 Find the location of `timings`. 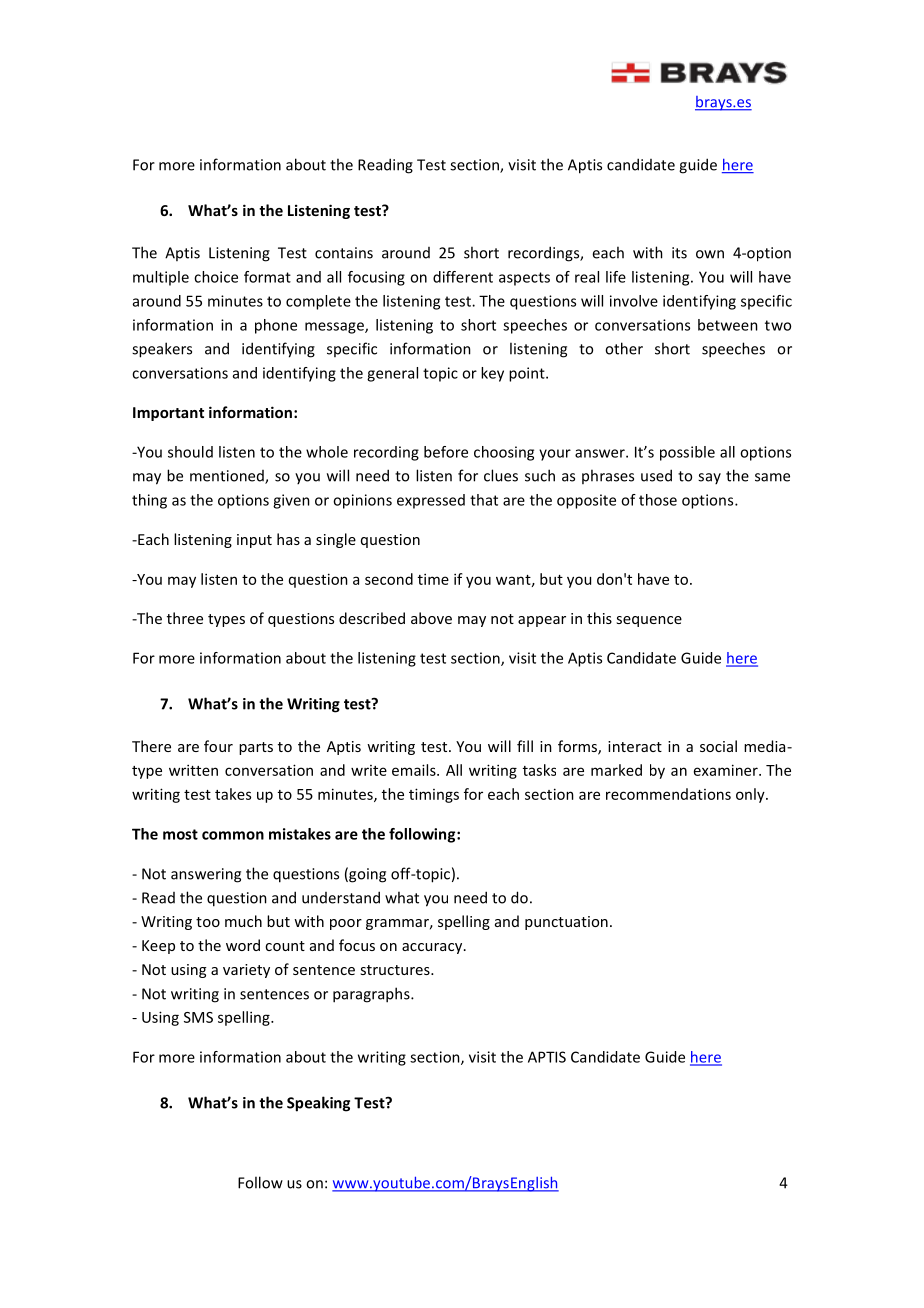

timings is located at coordinates (434, 795).
